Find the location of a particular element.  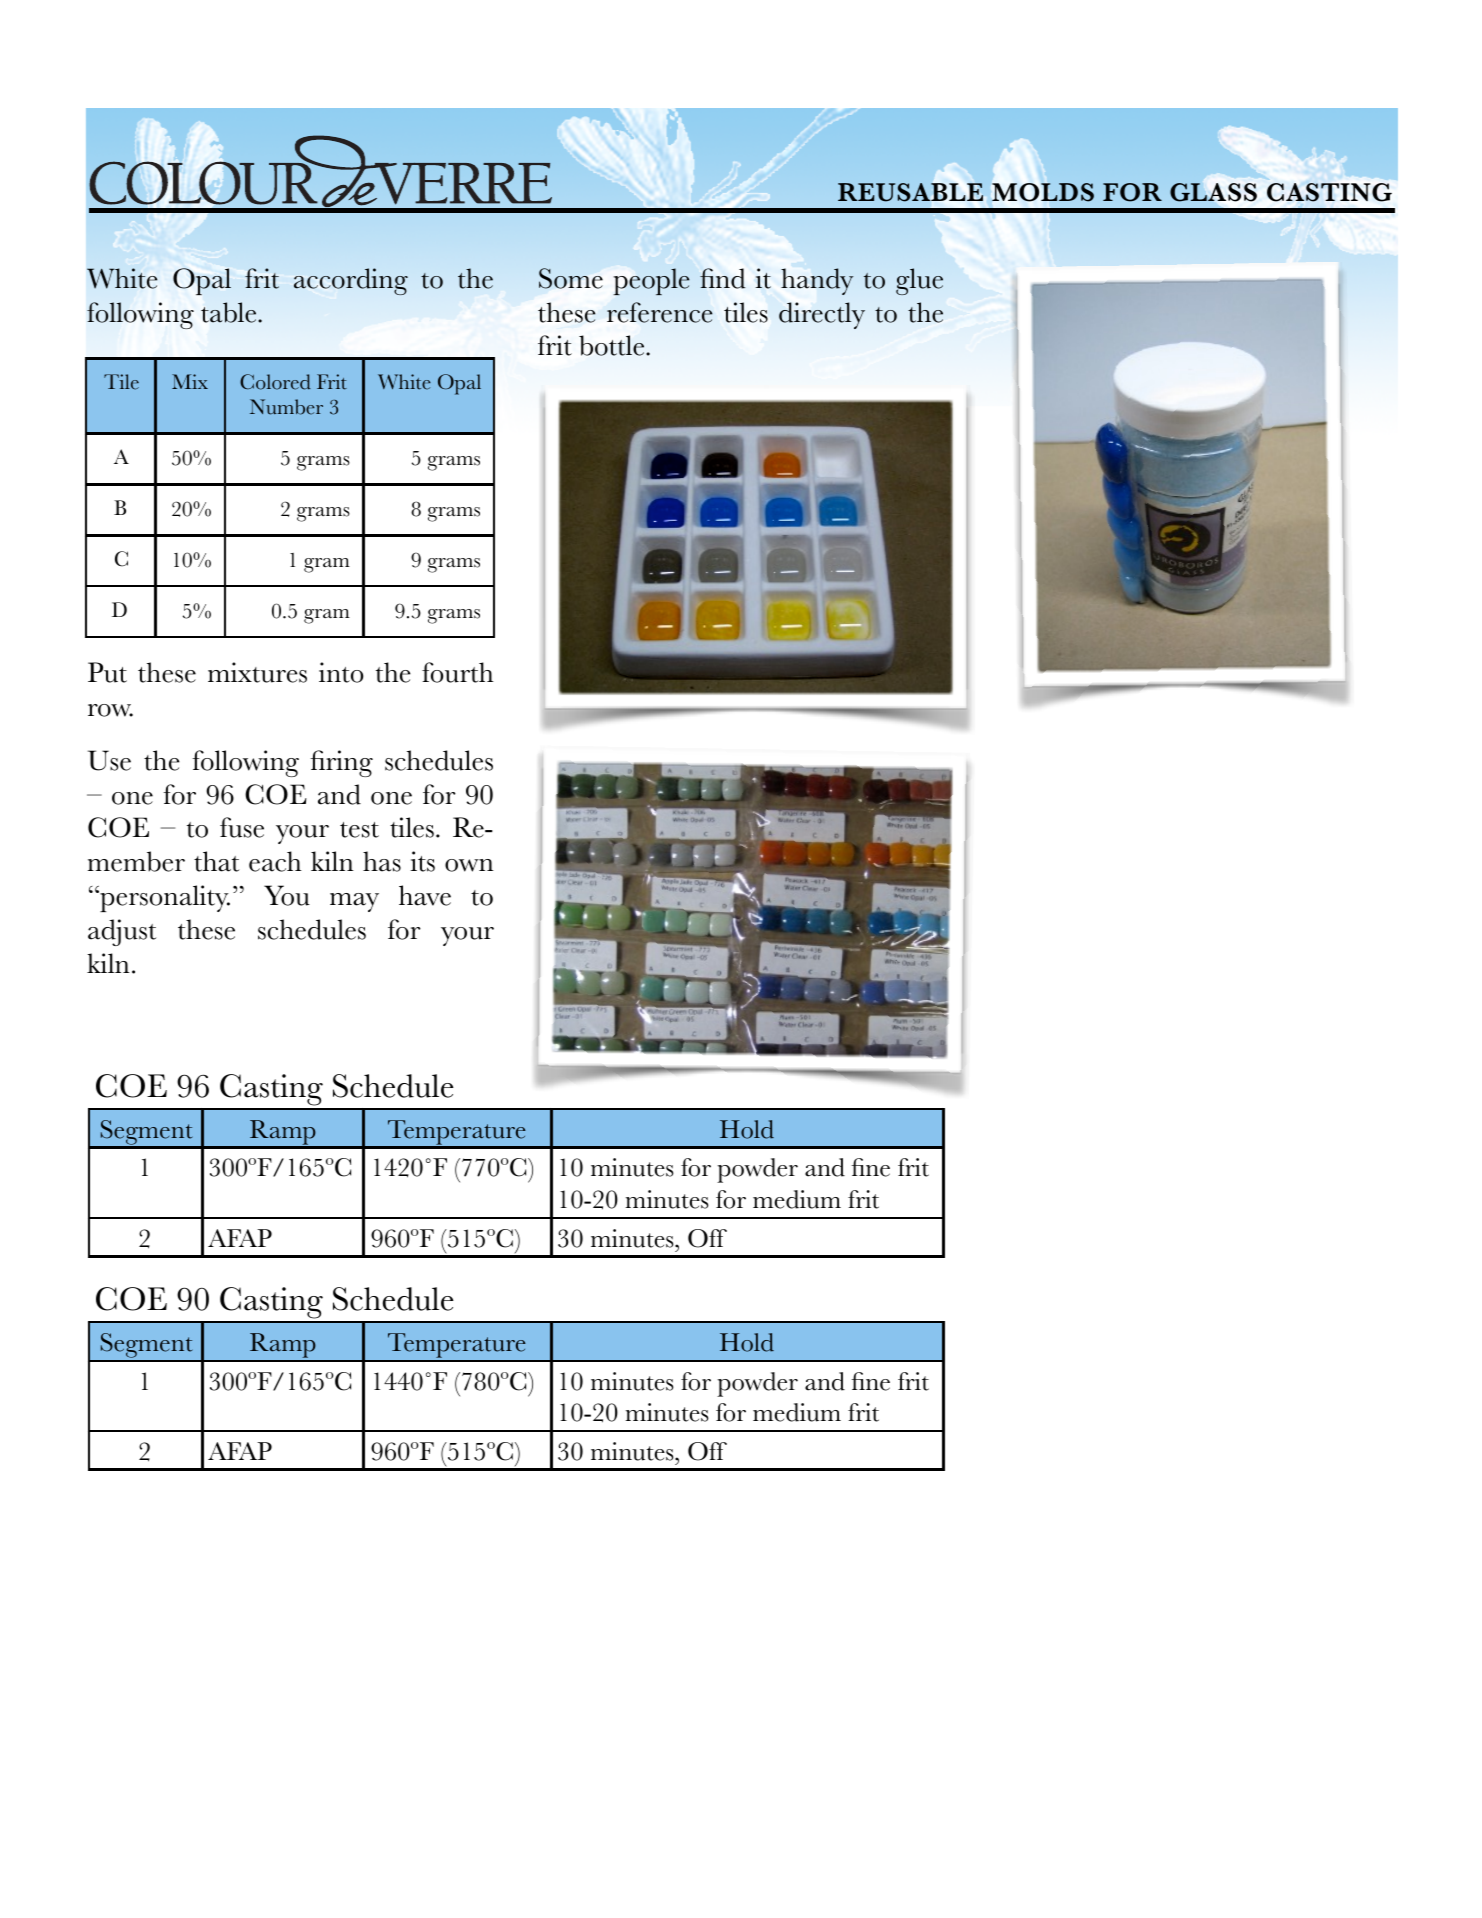

MOLDS is located at coordinates (1043, 192).
